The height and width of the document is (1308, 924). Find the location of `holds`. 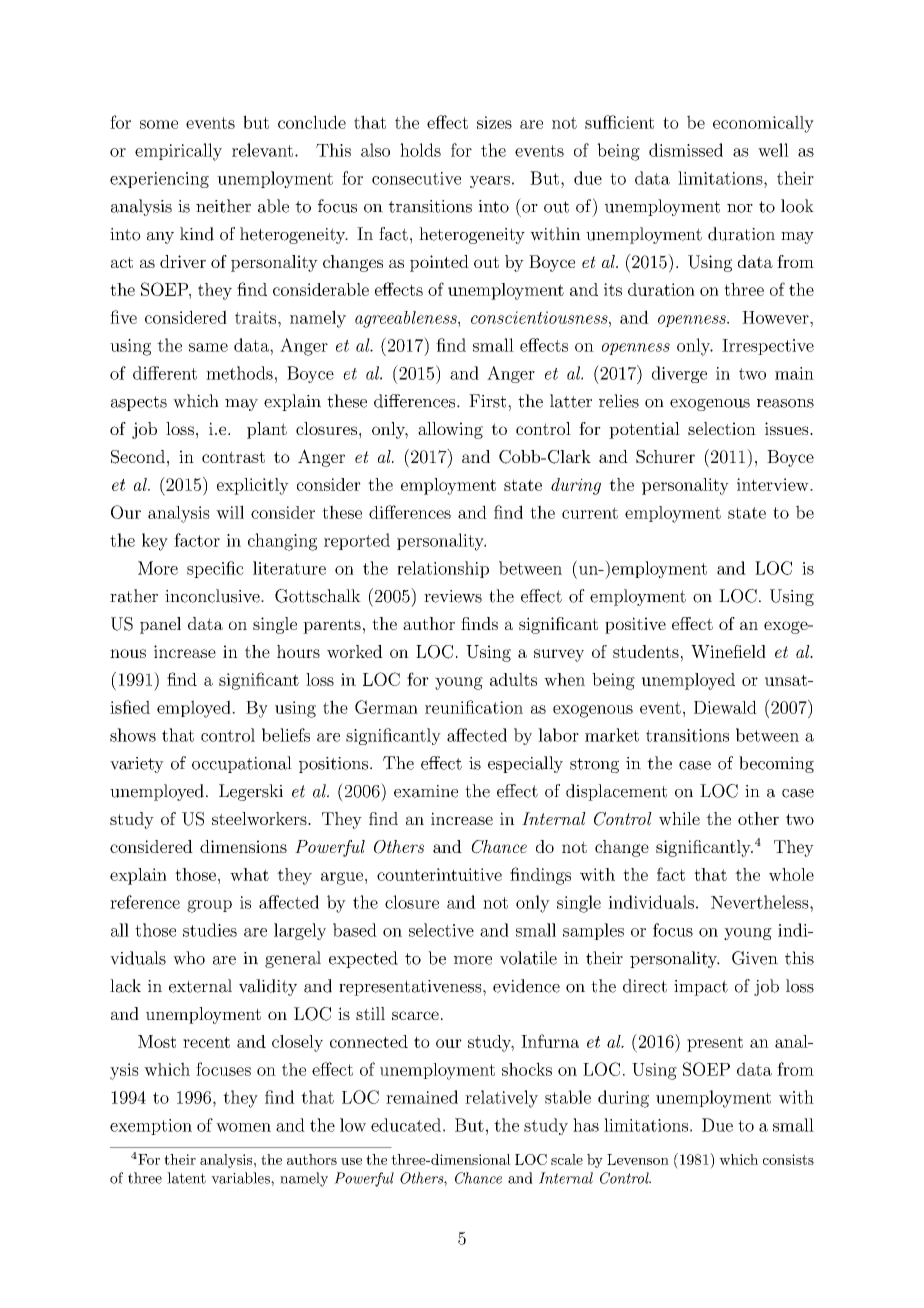

holds is located at coordinates (420, 150).
